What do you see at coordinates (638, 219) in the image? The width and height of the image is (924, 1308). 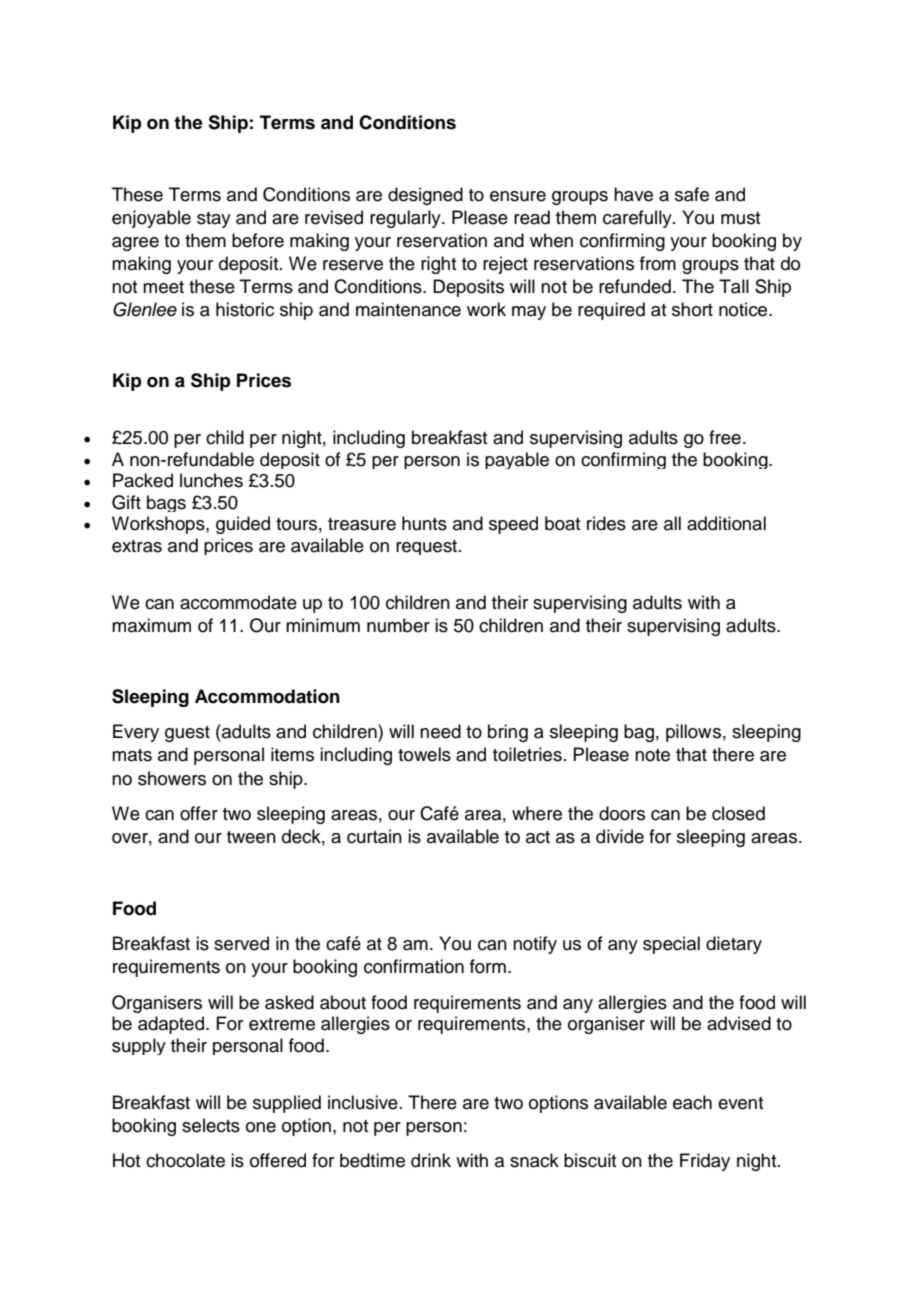 I see `carefully` at bounding box center [638, 219].
